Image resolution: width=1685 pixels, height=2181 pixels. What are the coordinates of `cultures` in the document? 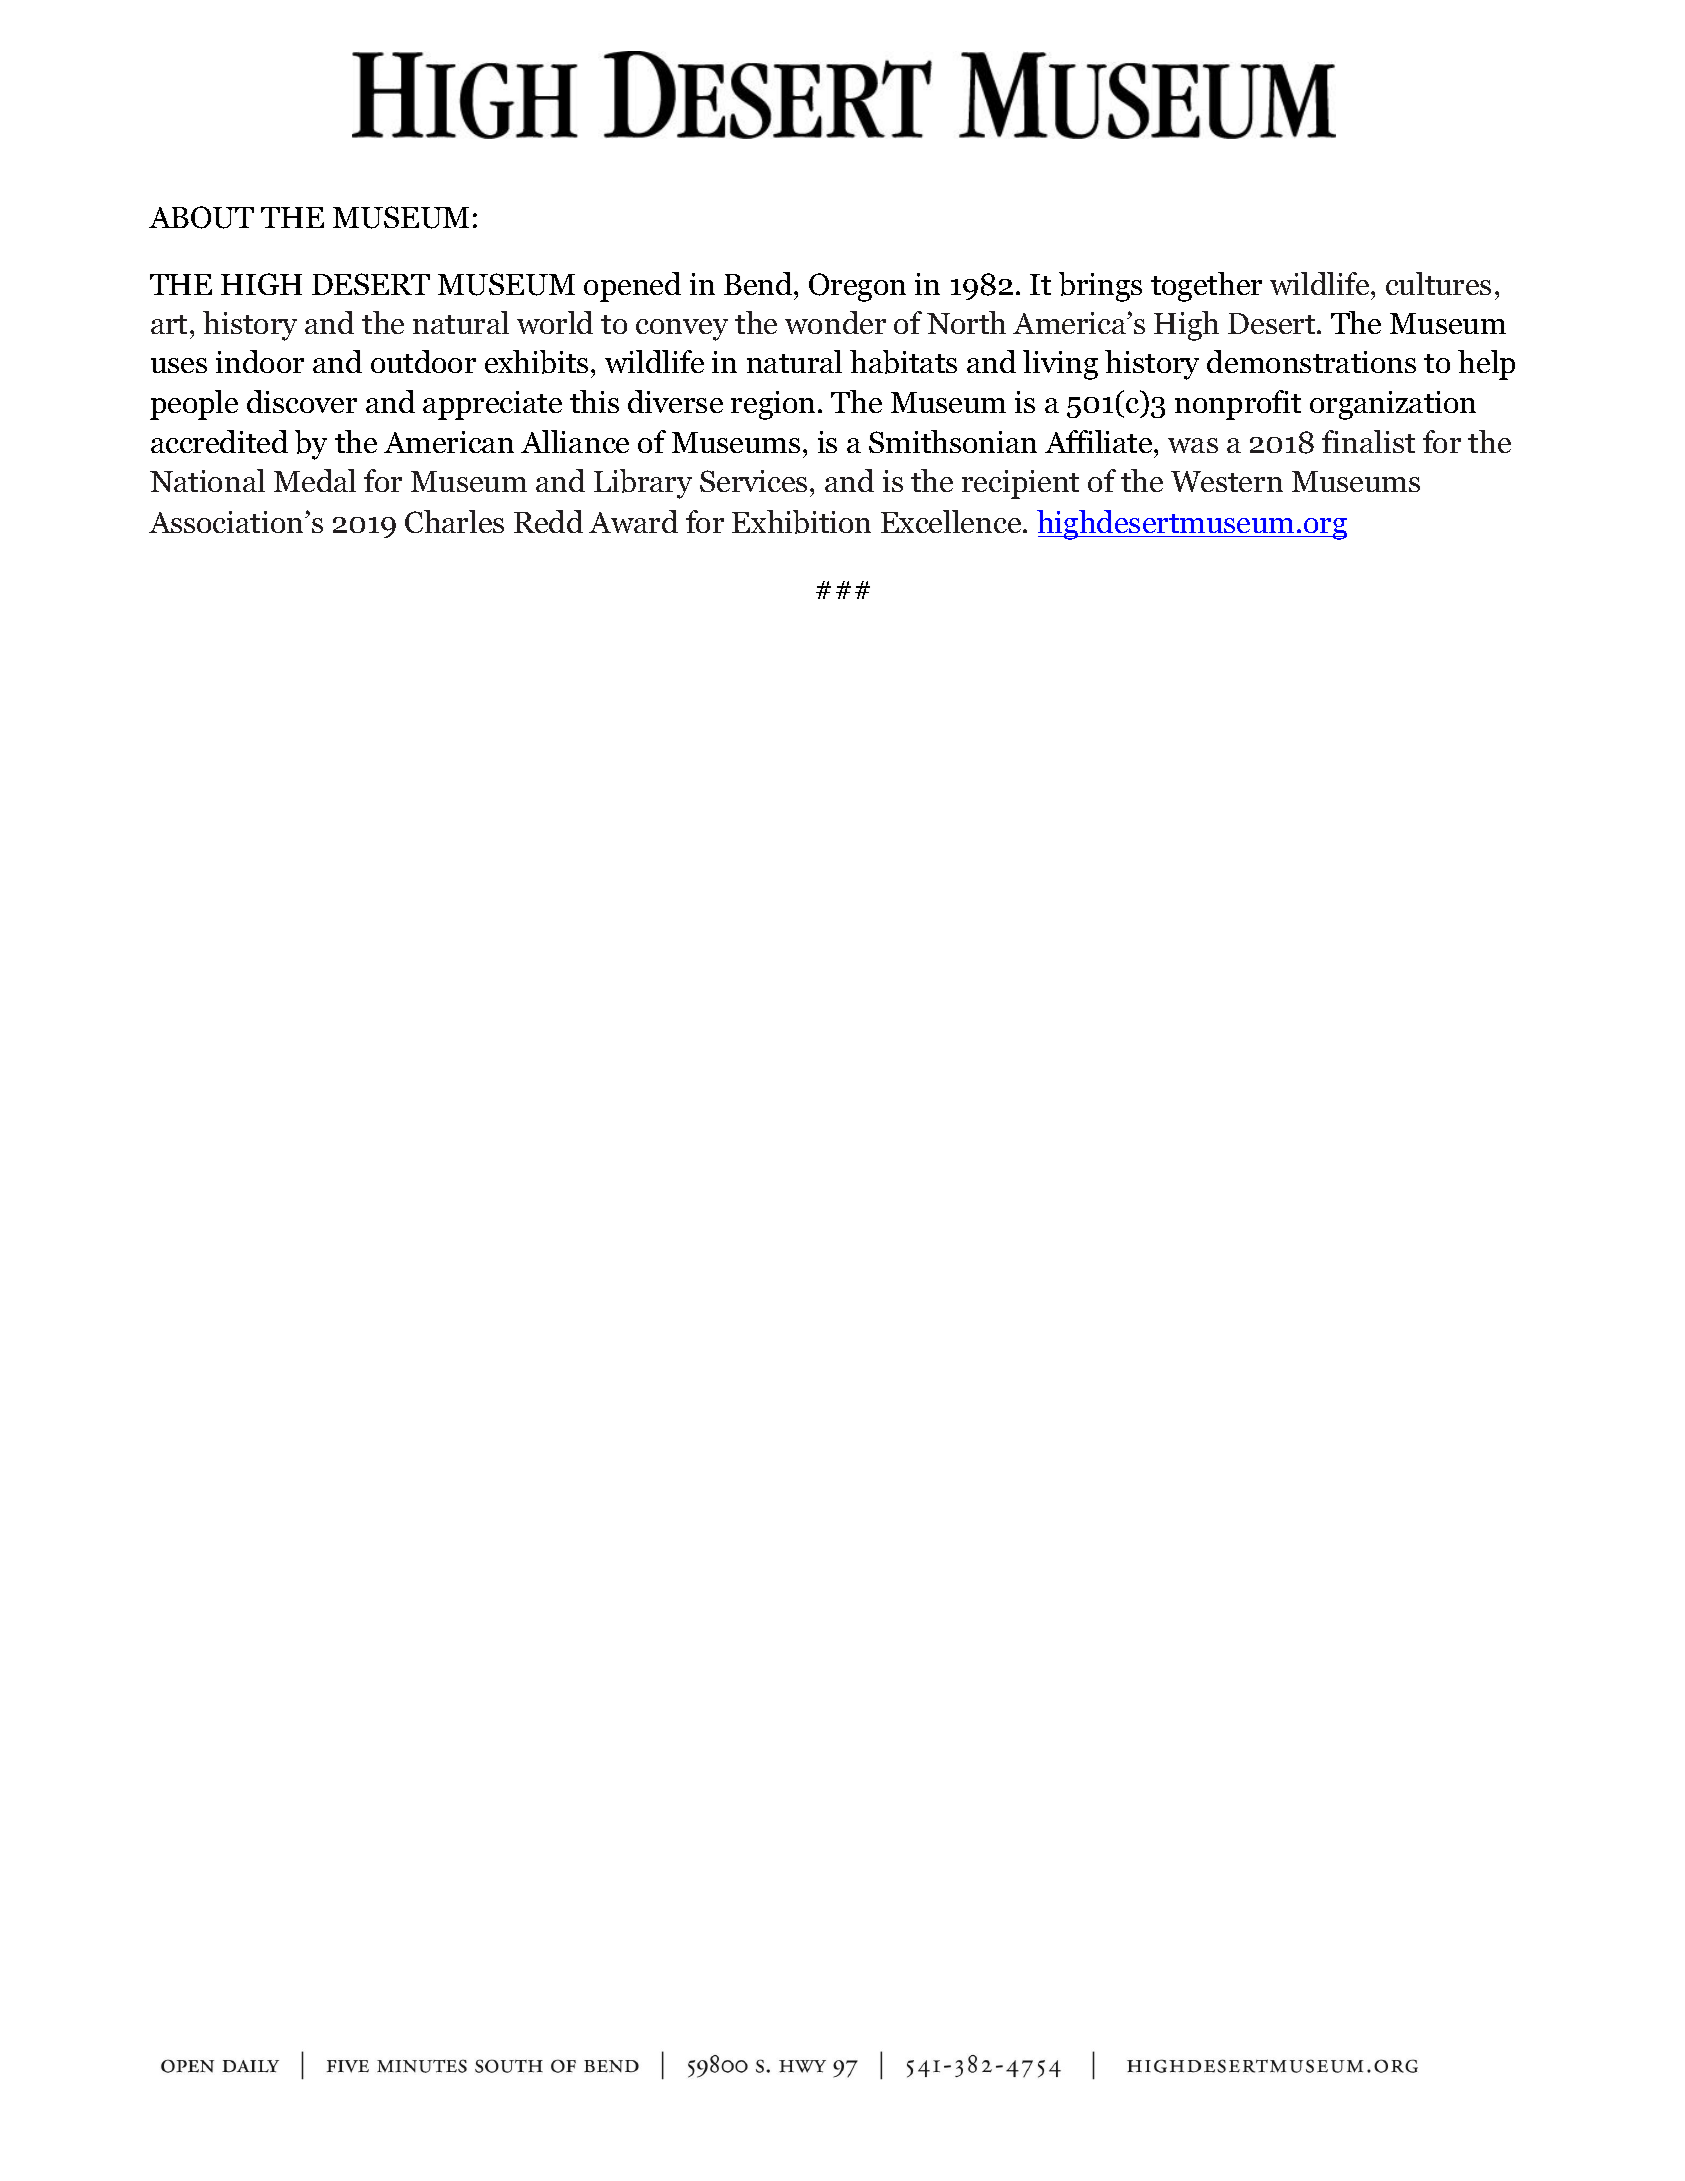 It's located at (1438, 283).
